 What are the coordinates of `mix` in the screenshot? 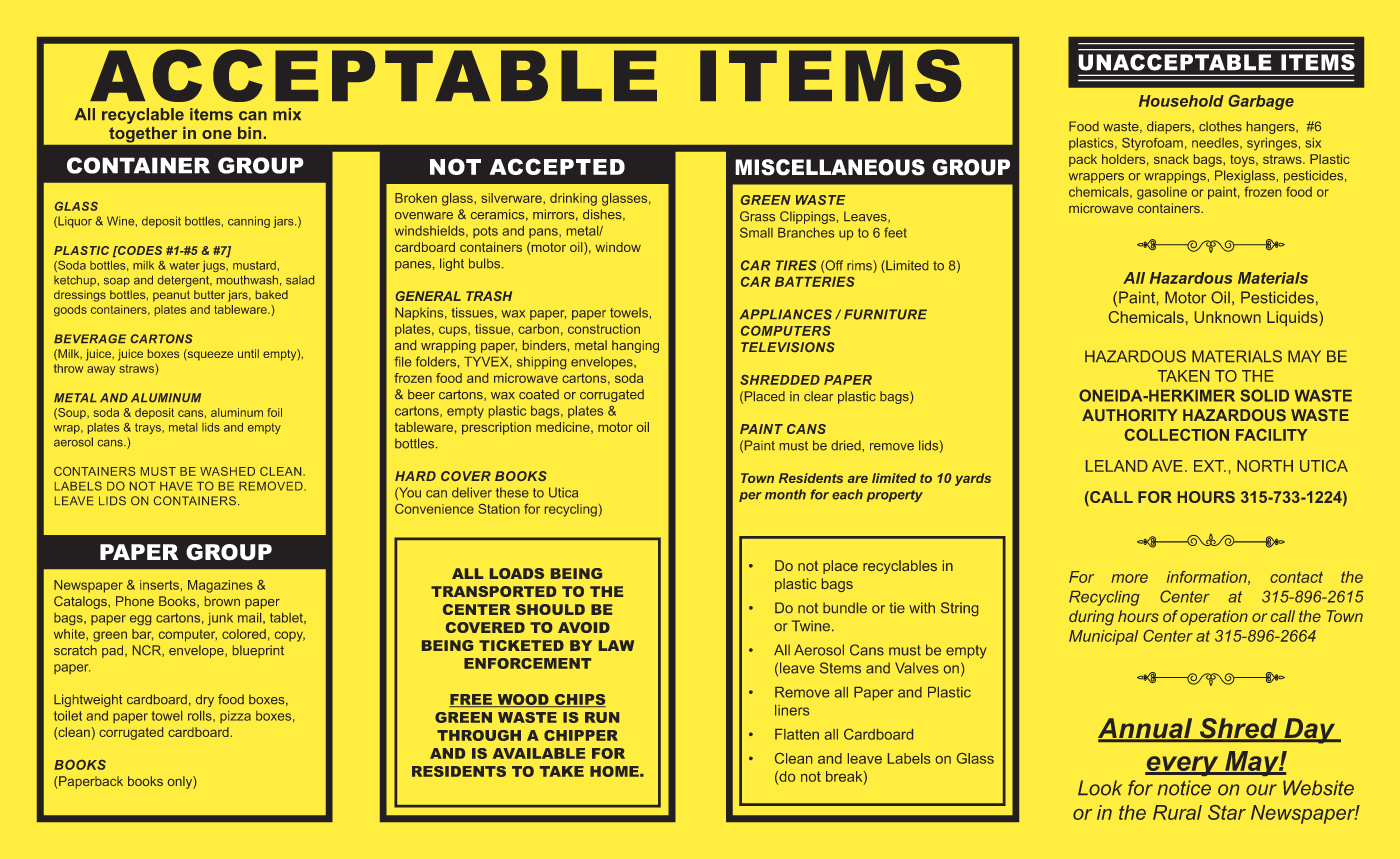 It's located at (287, 114).
